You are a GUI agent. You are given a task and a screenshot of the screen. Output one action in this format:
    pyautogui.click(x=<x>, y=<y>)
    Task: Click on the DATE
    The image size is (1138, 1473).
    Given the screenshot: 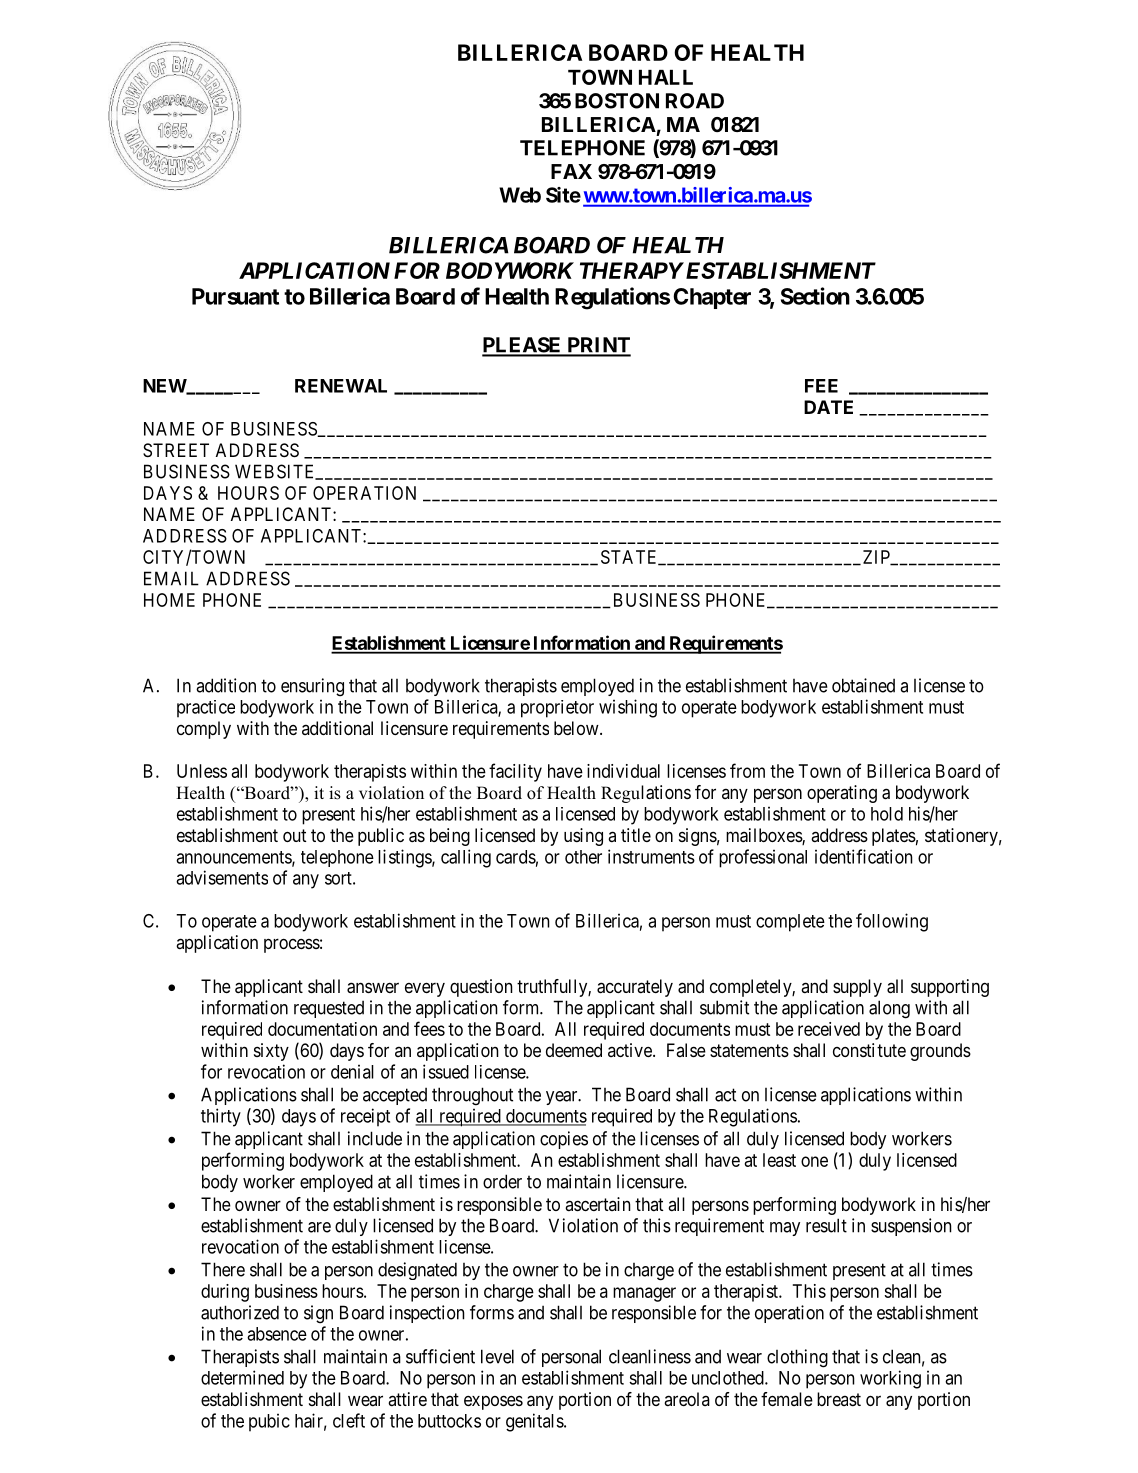 What is the action you would take?
    pyautogui.click(x=828, y=407)
